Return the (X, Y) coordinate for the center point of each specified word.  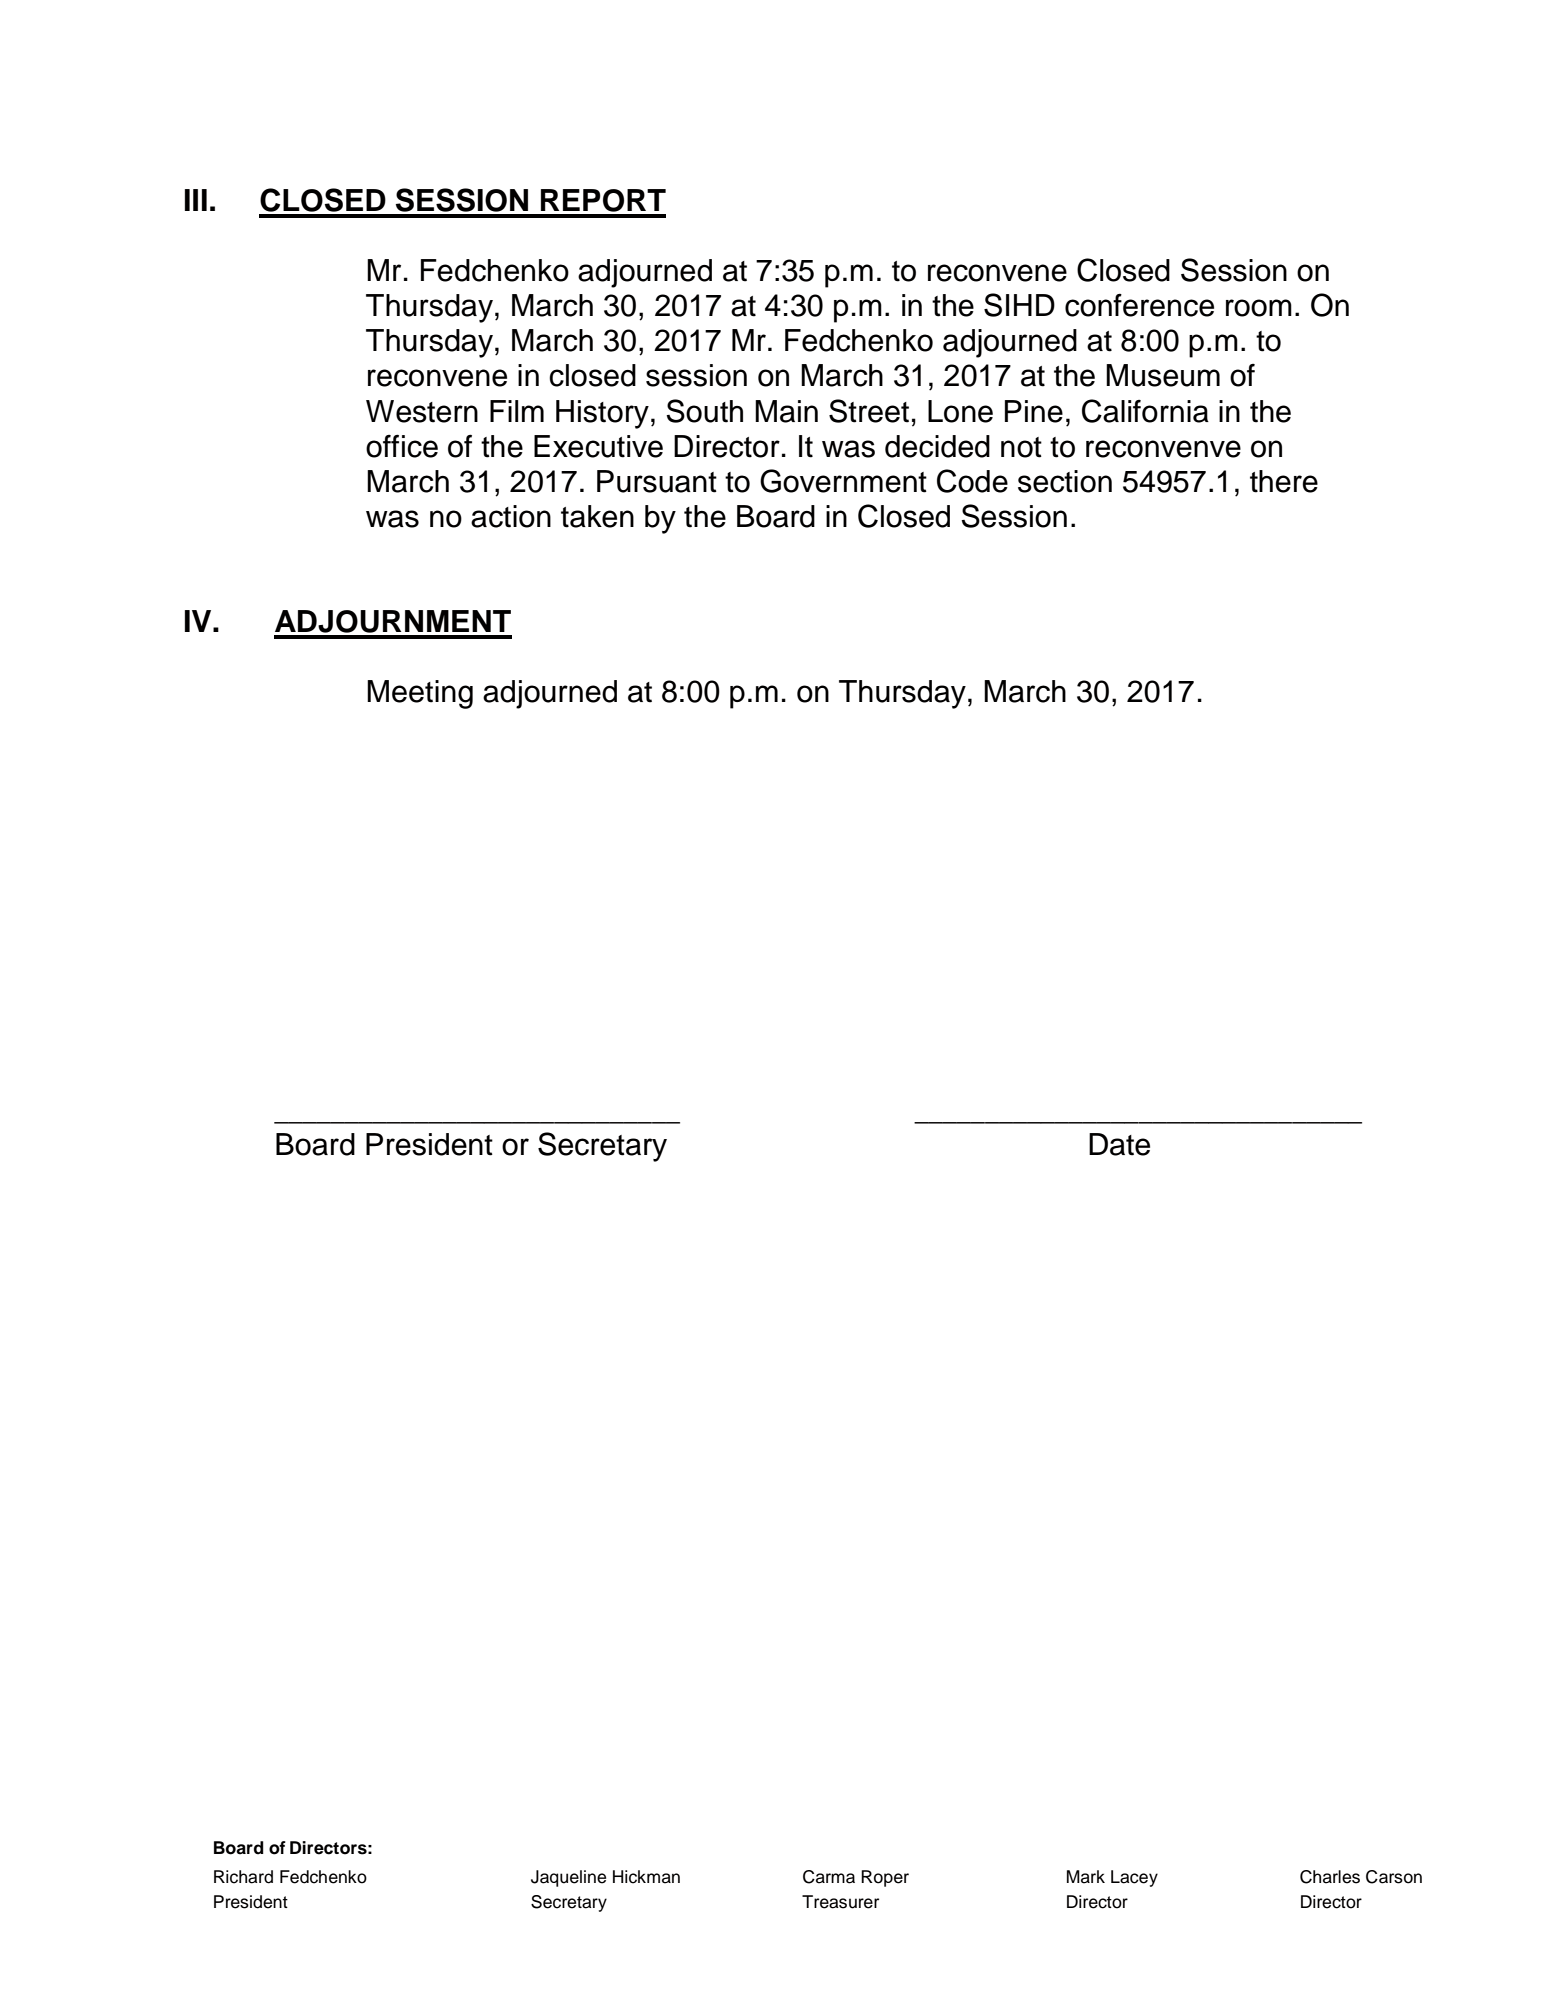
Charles (1330, 1877)
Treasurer (840, 1902)
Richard (243, 1877)
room (1259, 308)
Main (786, 411)
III (196, 200)
